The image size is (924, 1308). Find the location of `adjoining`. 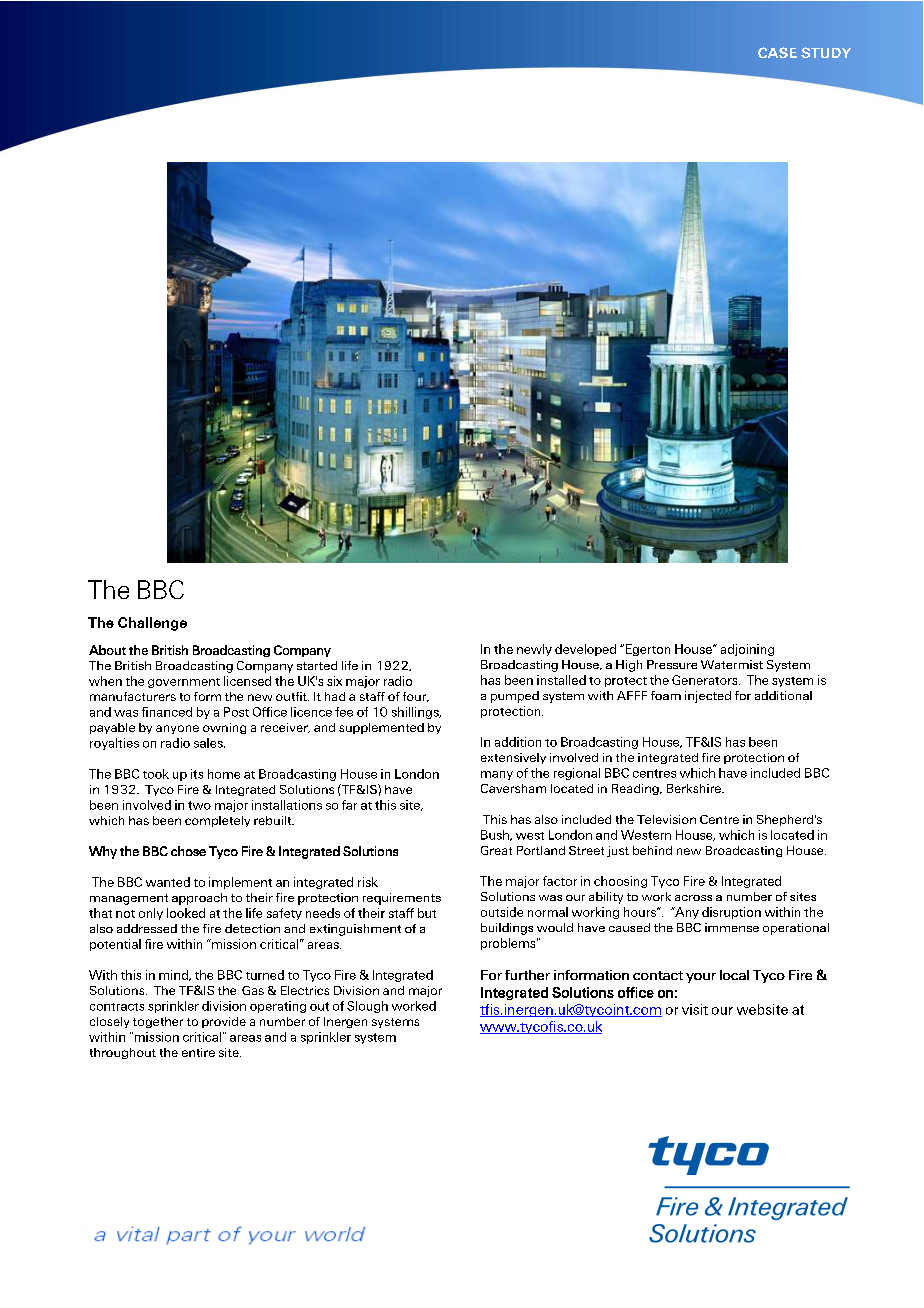

adjoining is located at coordinates (747, 650).
